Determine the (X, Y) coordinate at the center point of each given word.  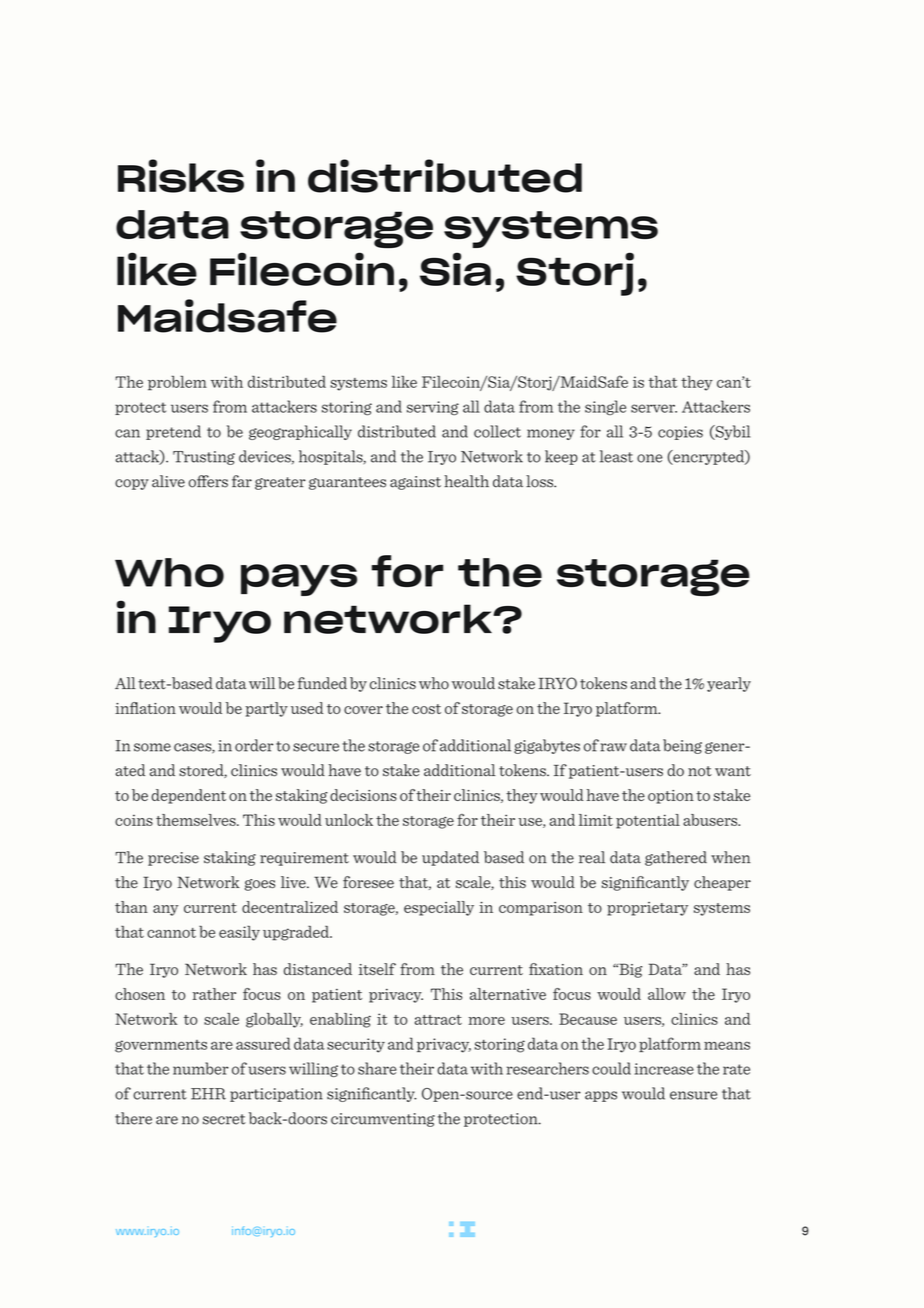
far (242, 481)
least (616, 456)
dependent (188, 796)
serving (433, 408)
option (671, 797)
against (415, 483)
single (605, 407)
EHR (208, 1094)
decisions (363, 795)
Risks (181, 176)
